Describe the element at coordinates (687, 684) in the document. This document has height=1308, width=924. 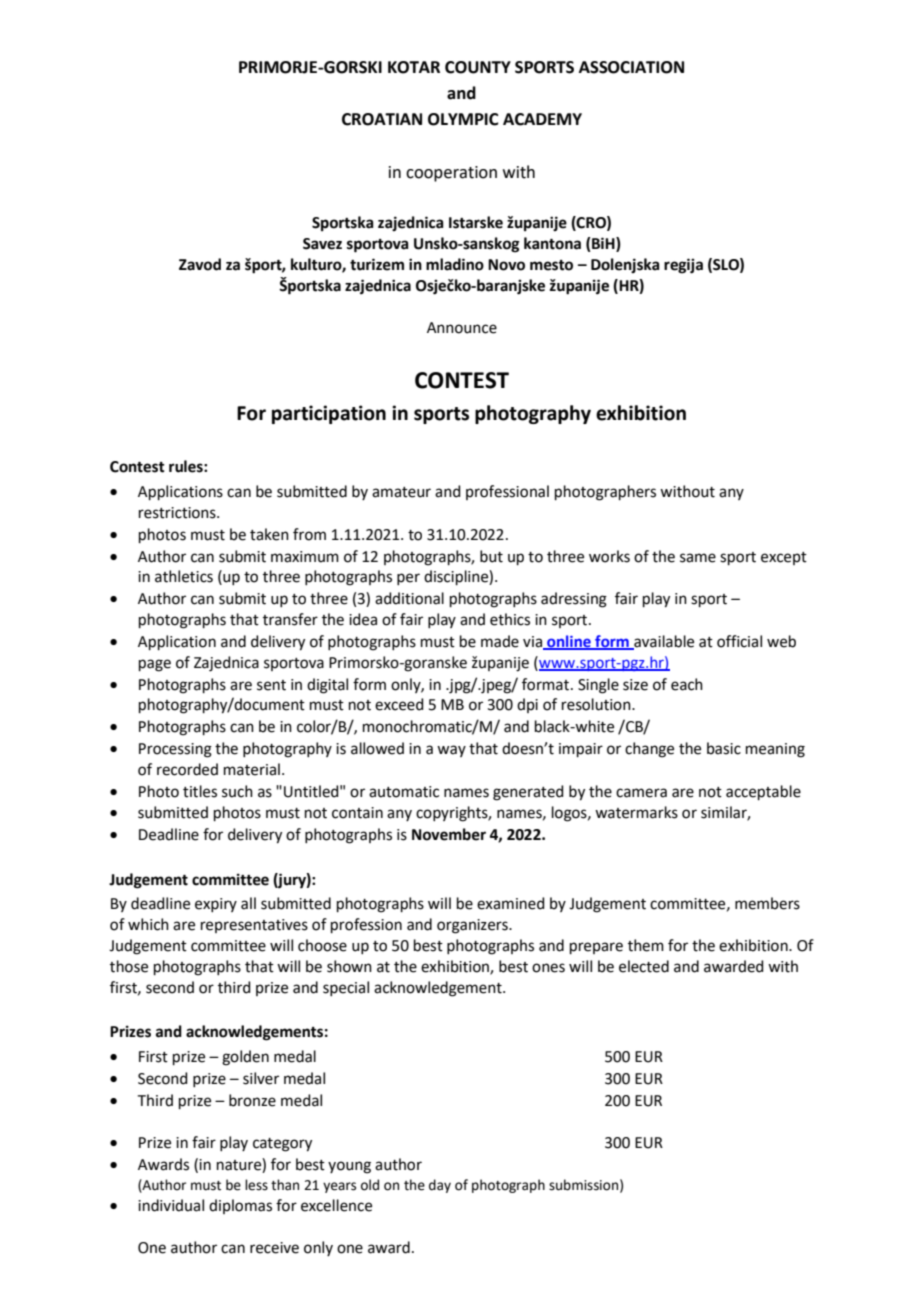
I see `each` at that location.
